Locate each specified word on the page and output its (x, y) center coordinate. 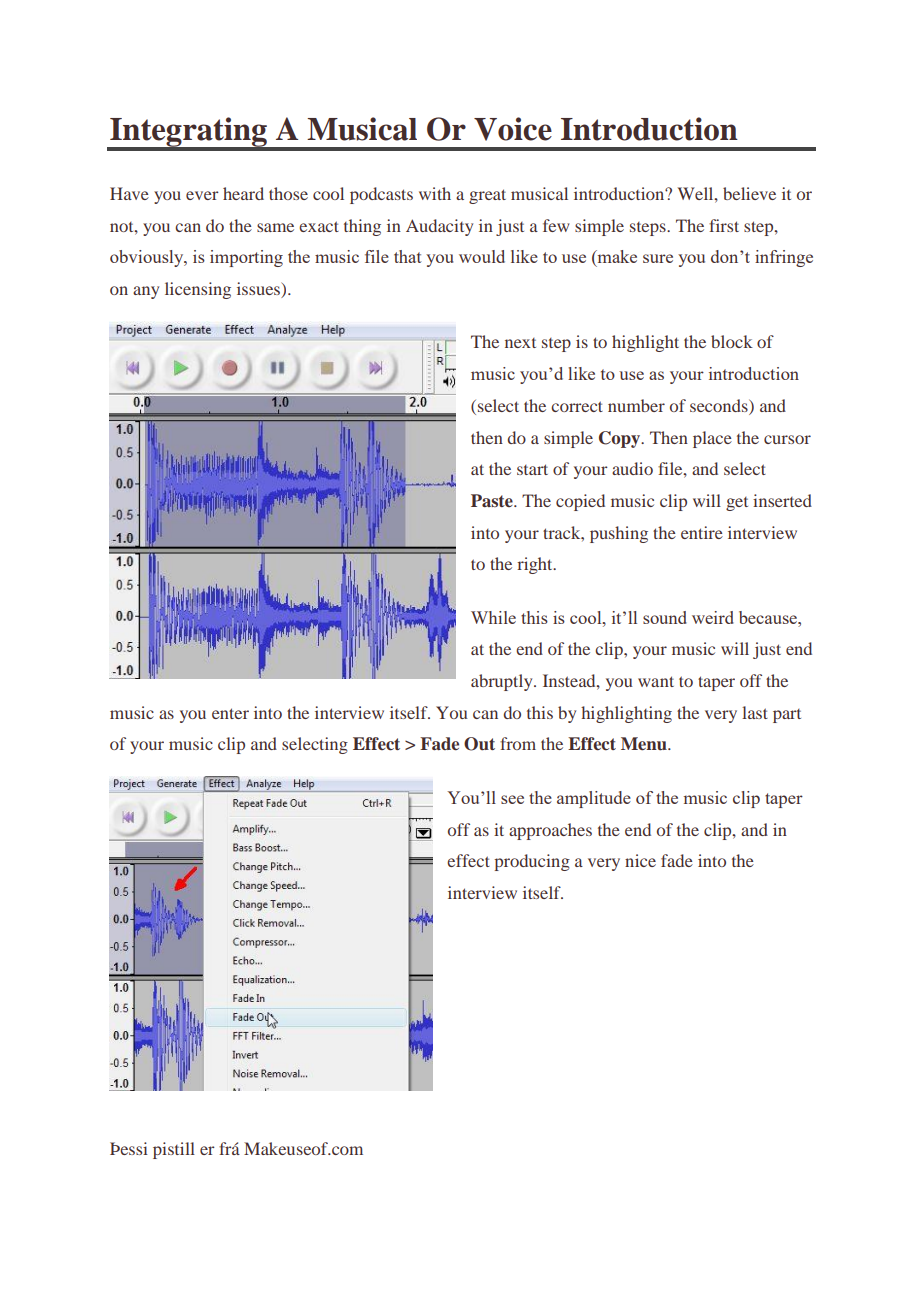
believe (749, 193)
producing (532, 862)
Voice (513, 129)
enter (230, 713)
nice (640, 860)
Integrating (188, 133)
